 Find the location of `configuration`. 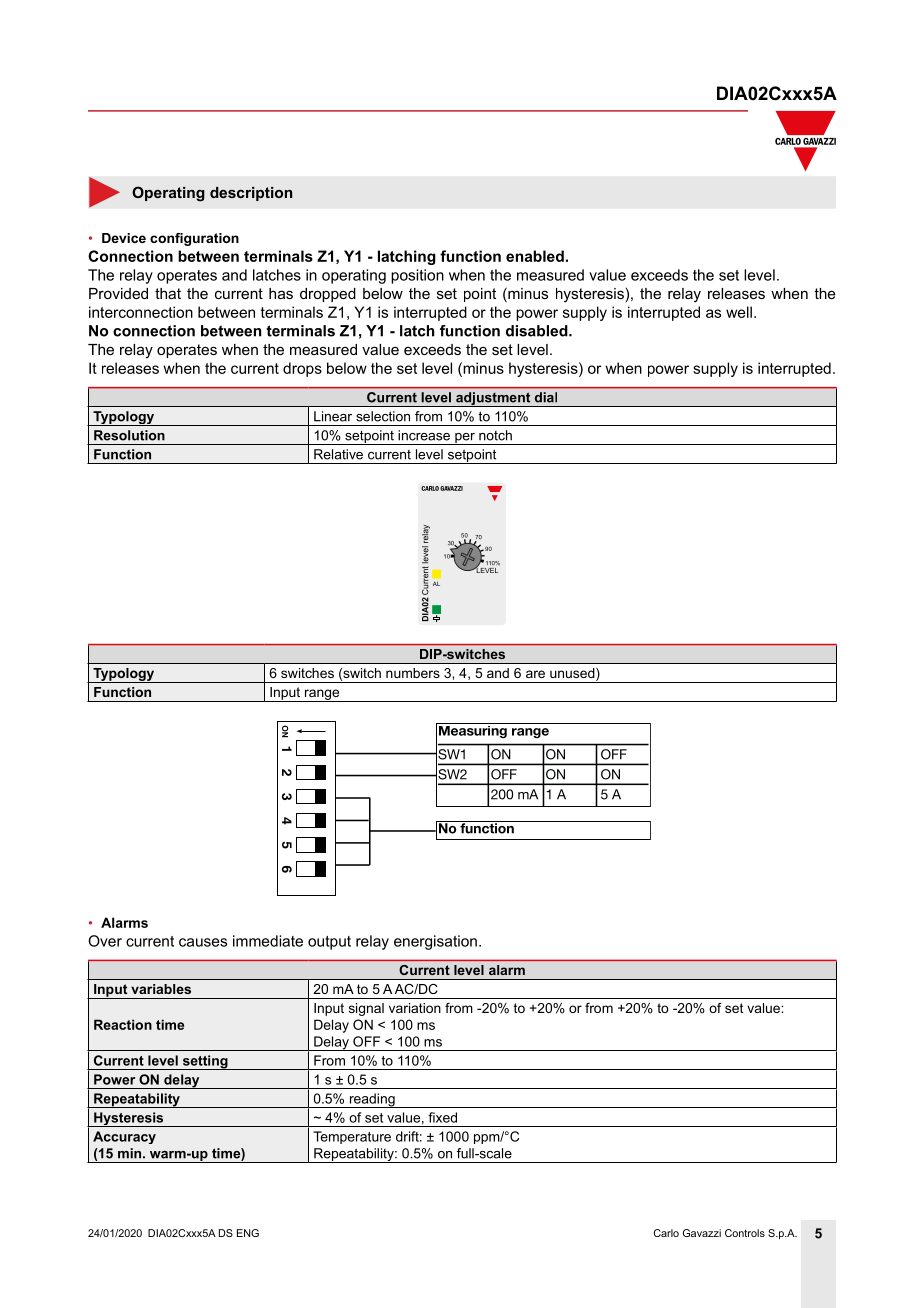

configuration is located at coordinates (194, 239).
